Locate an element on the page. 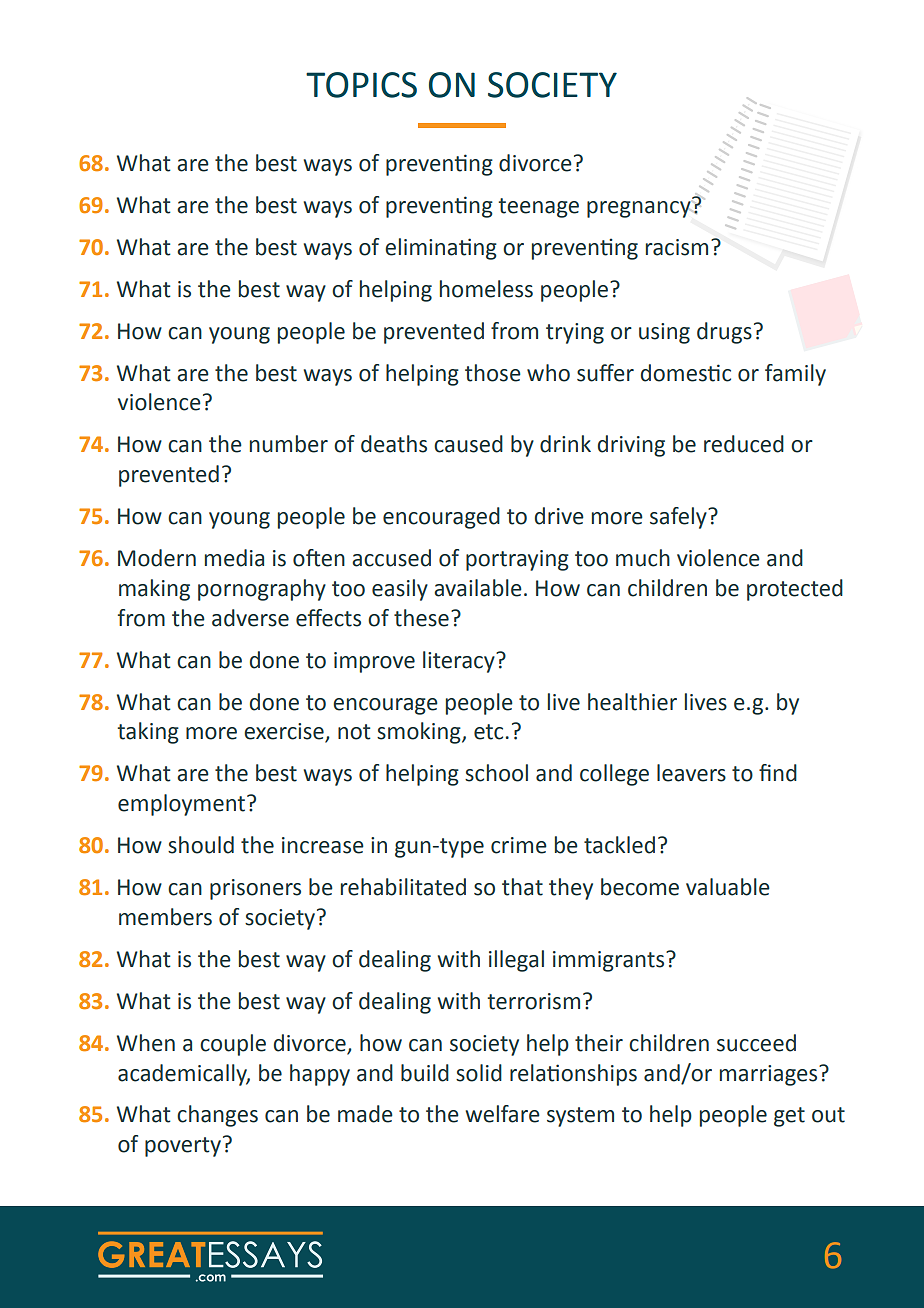  adverse is located at coordinates (250, 618).
